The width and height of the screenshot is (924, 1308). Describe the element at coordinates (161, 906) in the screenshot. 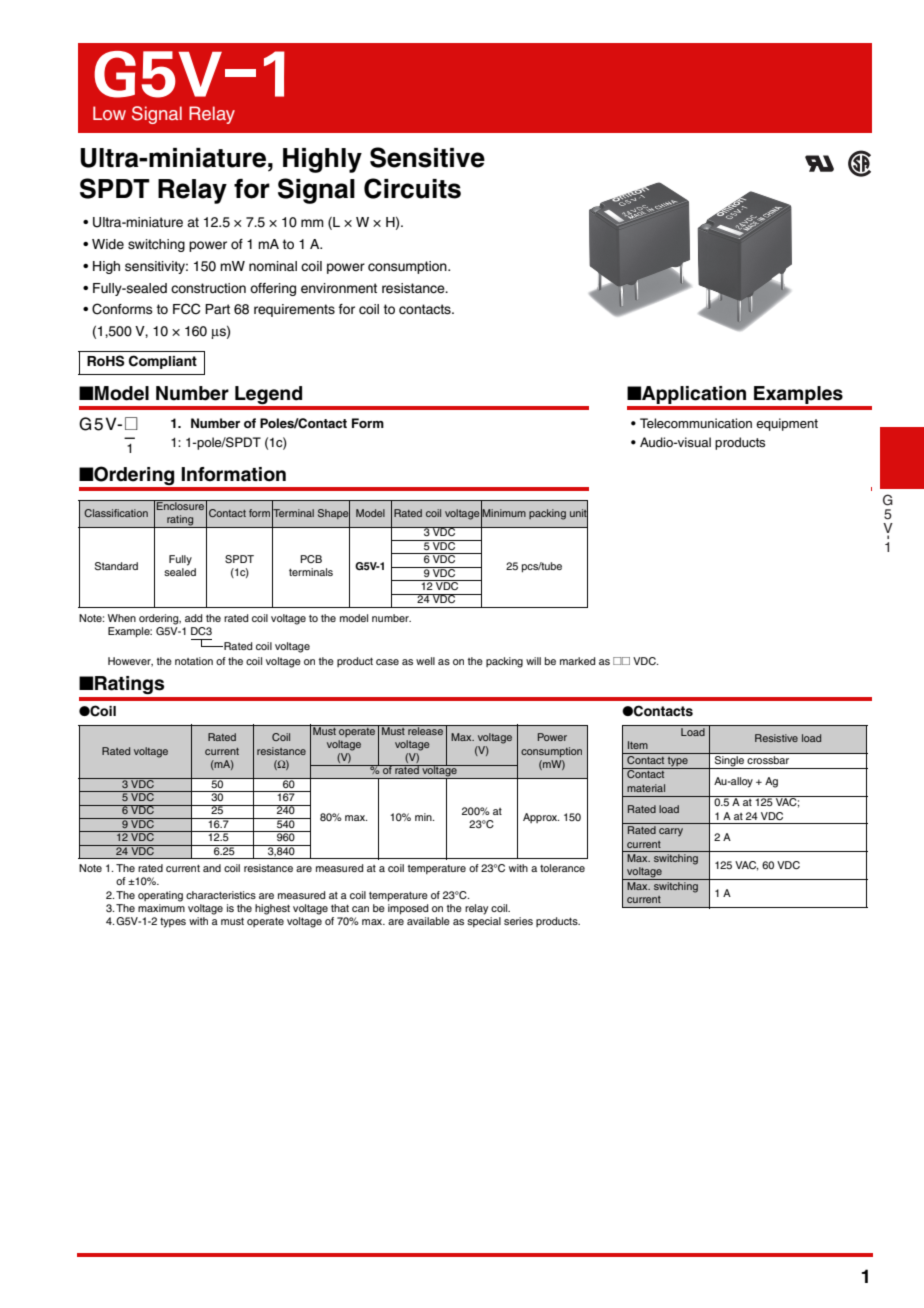

I see `maximum` at that location.
